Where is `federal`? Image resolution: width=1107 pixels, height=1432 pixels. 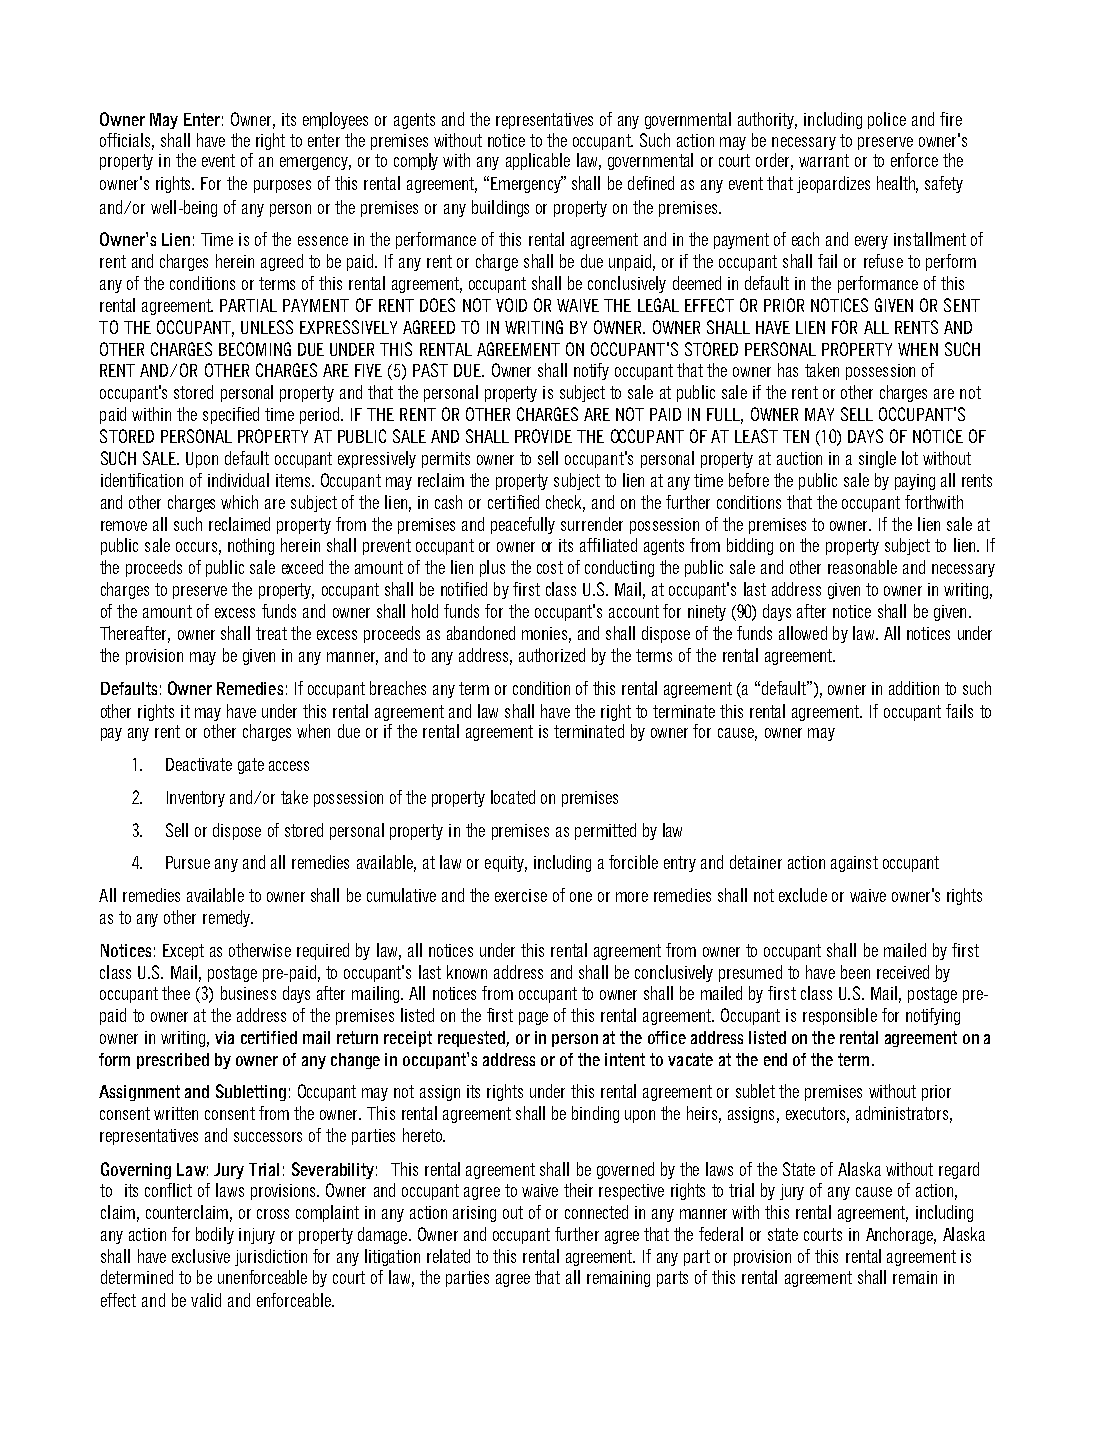 federal is located at coordinates (721, 1234).
